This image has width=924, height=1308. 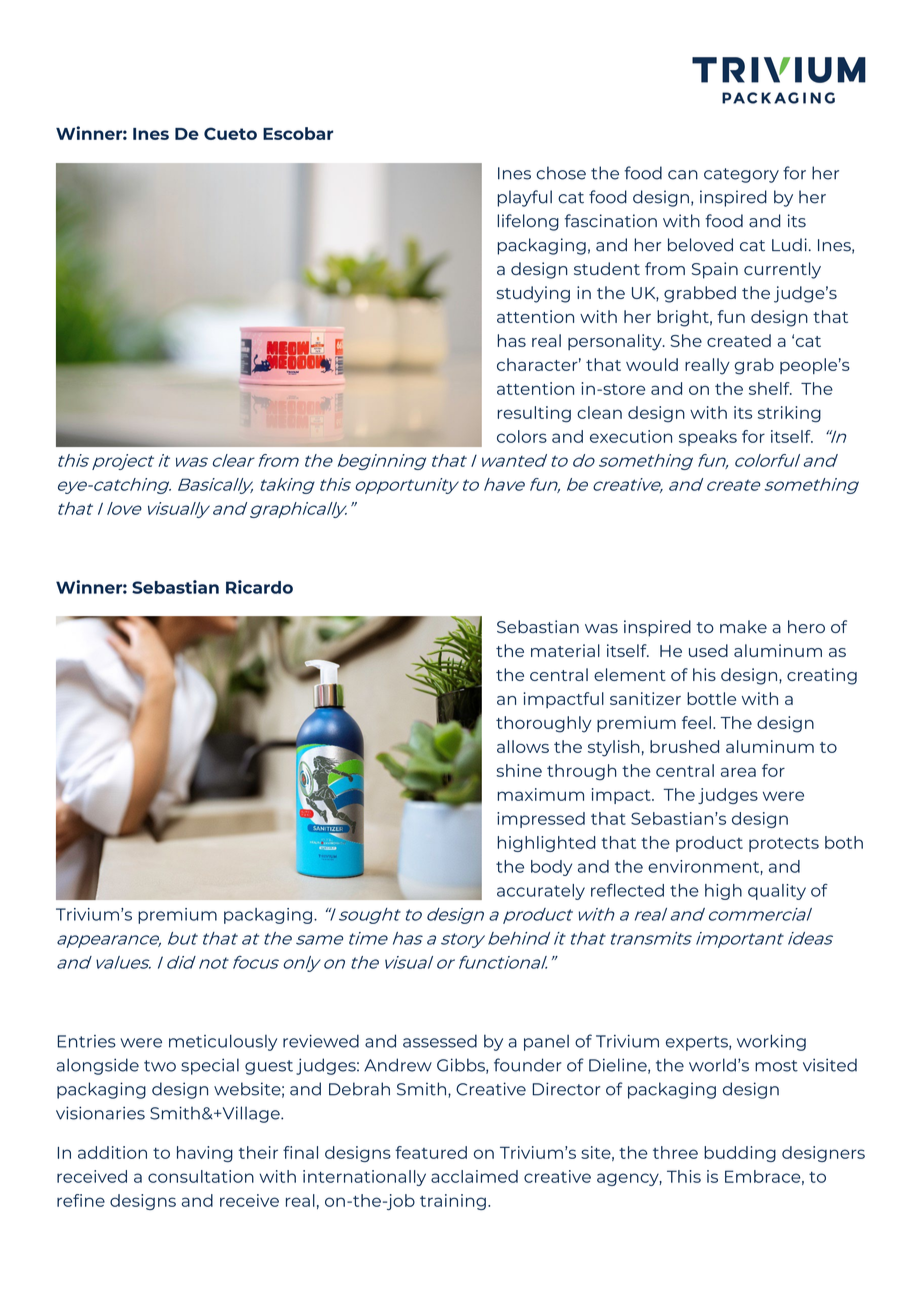 What do you see at coordinates (524, 198) in the image?
I see `playful` at bounding box center [524, 198].
